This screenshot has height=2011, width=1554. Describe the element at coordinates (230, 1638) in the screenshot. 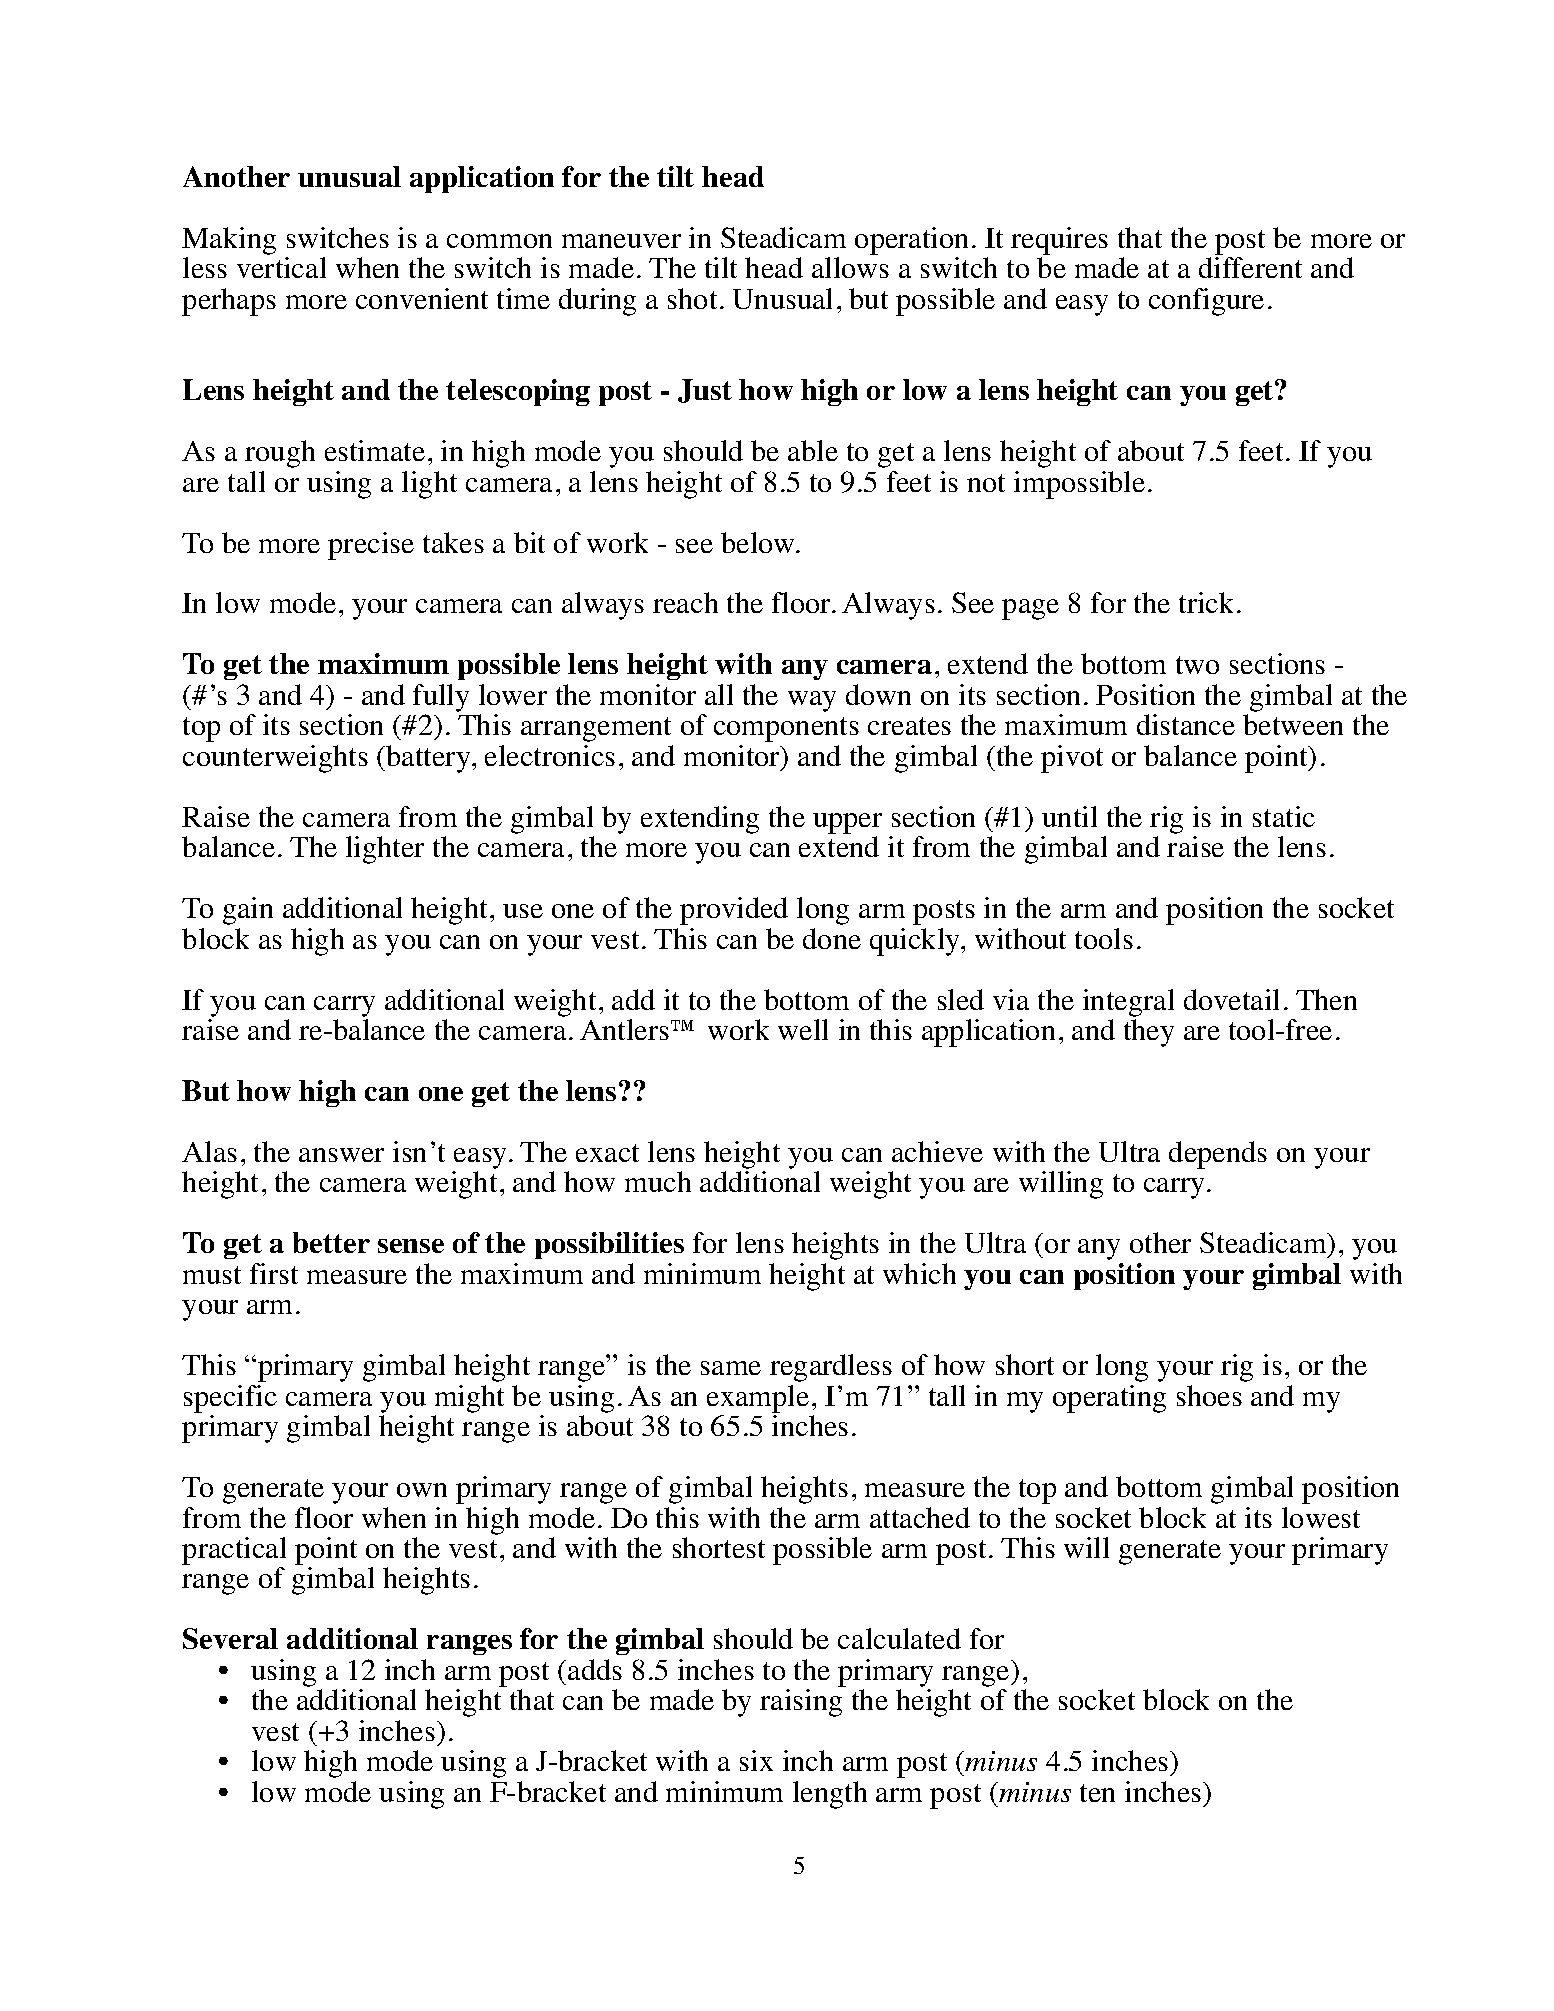

I see `Several` at that location.
